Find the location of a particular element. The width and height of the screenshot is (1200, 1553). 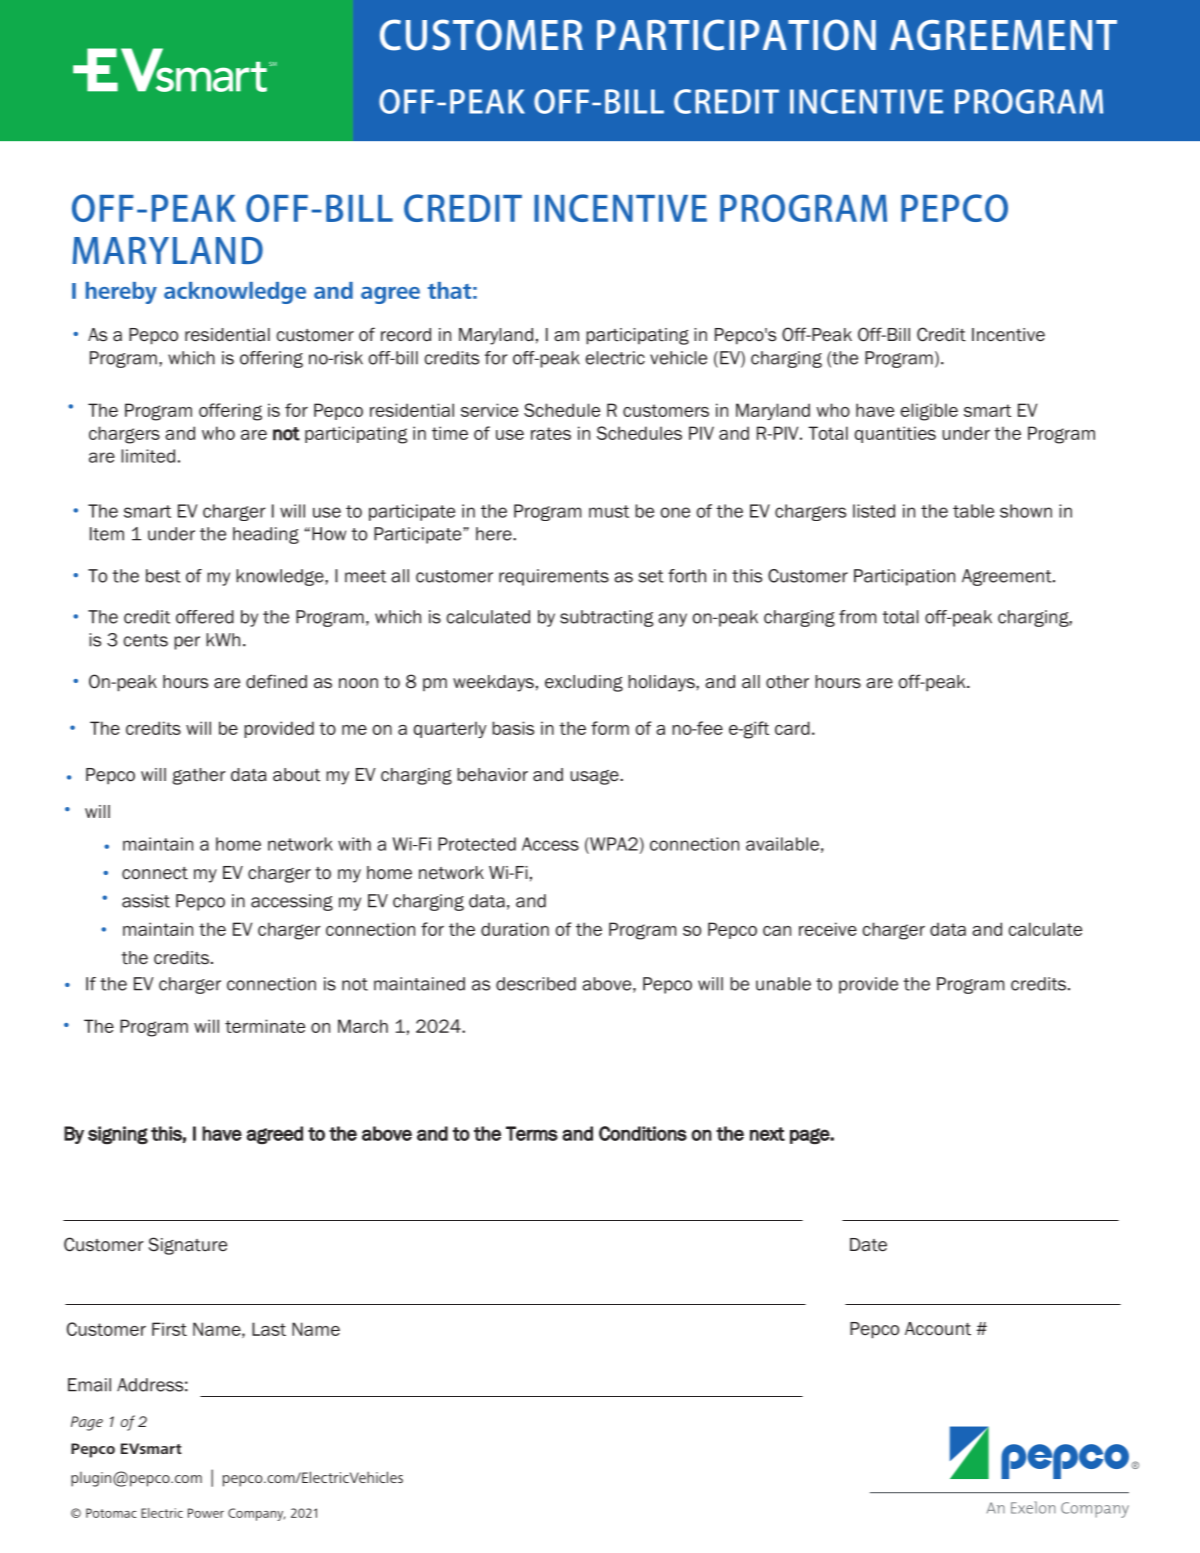

per is located at coordinates (187, 643).
